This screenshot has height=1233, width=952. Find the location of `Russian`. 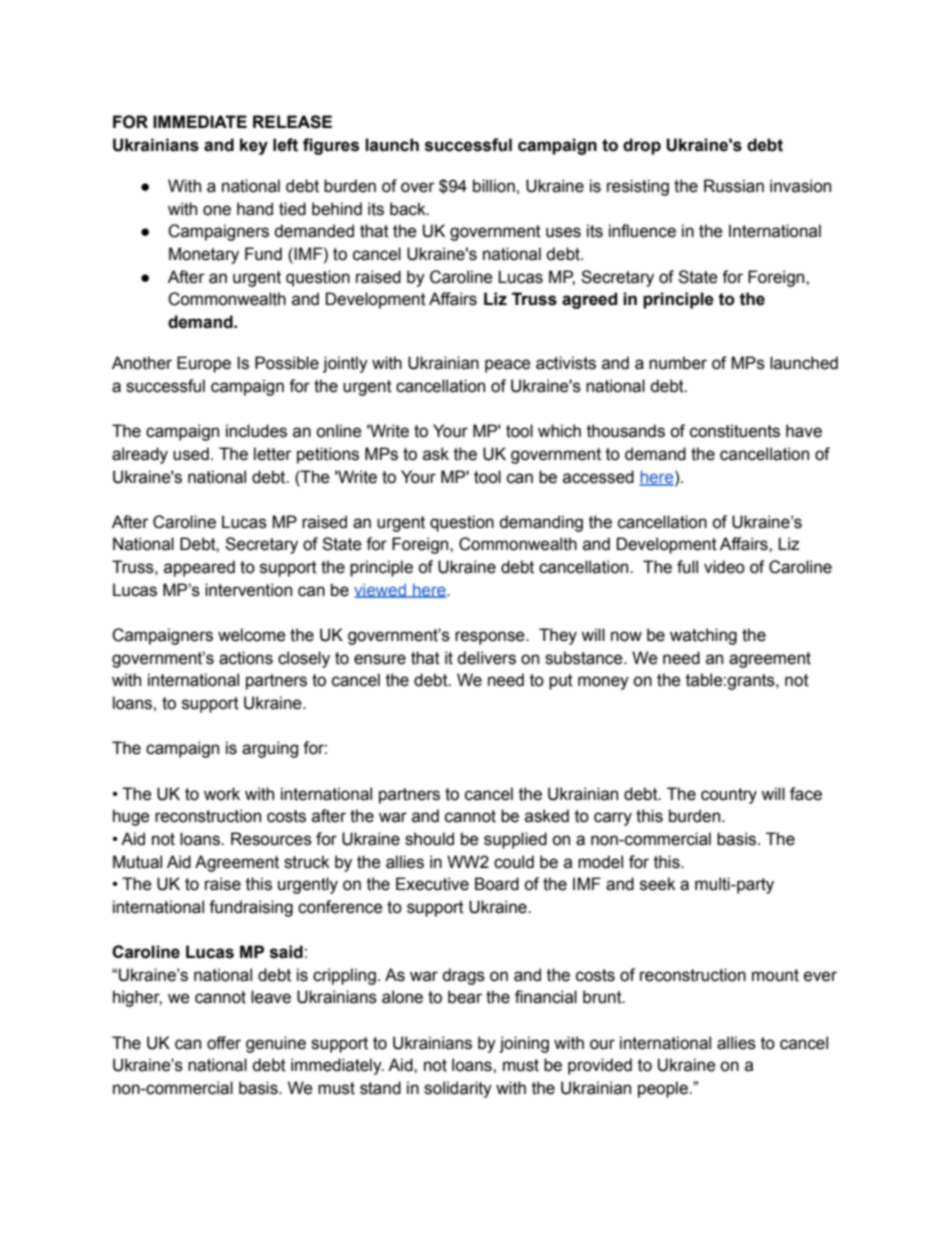

Russian is located at coordinates (734, 186).
